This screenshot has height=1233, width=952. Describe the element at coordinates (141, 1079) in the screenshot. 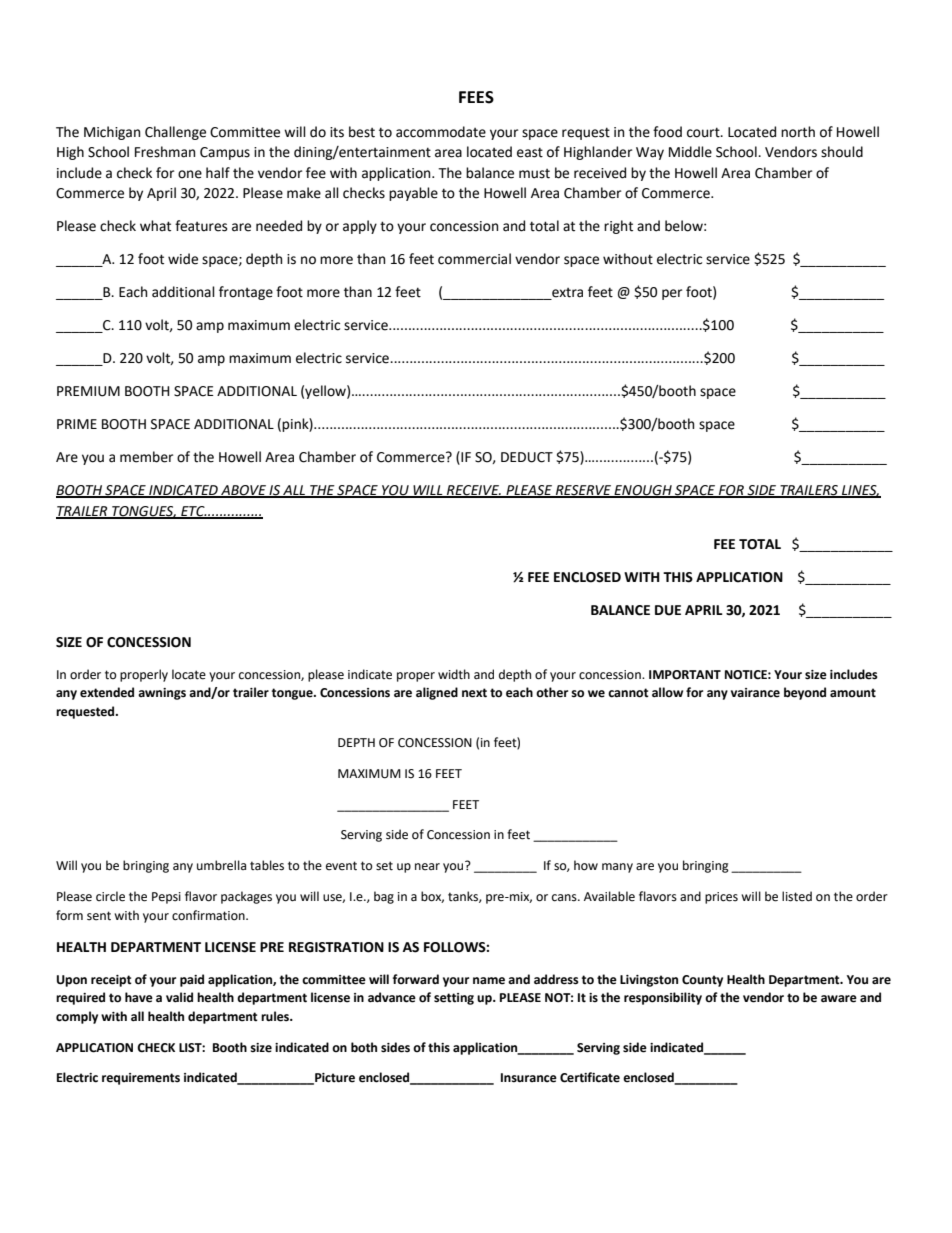

I see `requirements` at that location.
